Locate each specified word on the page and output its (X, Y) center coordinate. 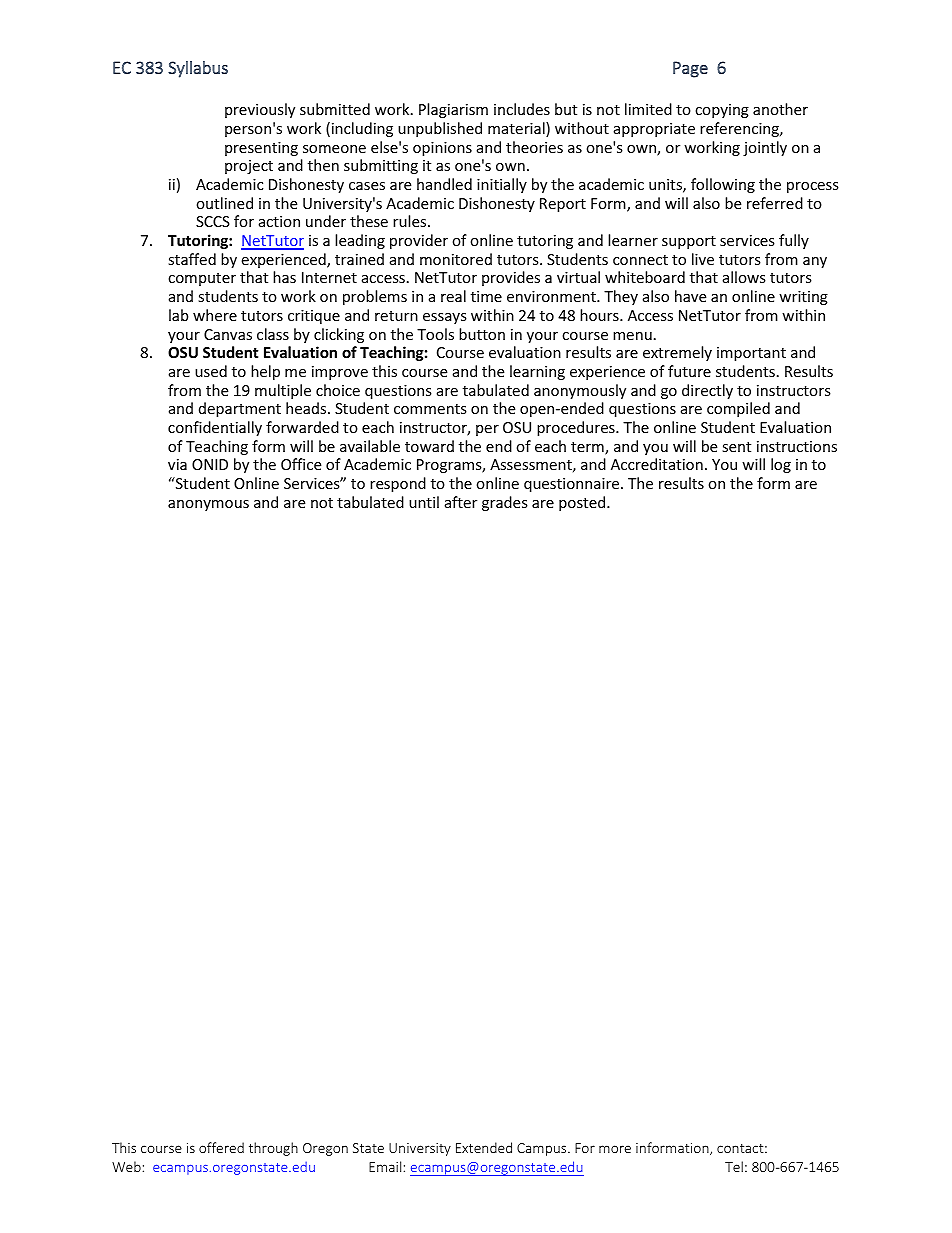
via (177, 464)
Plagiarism (453, 110)
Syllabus (198, 69)
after (461, 502)
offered (221, 1147)
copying (722, 111)
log (781, 465)
